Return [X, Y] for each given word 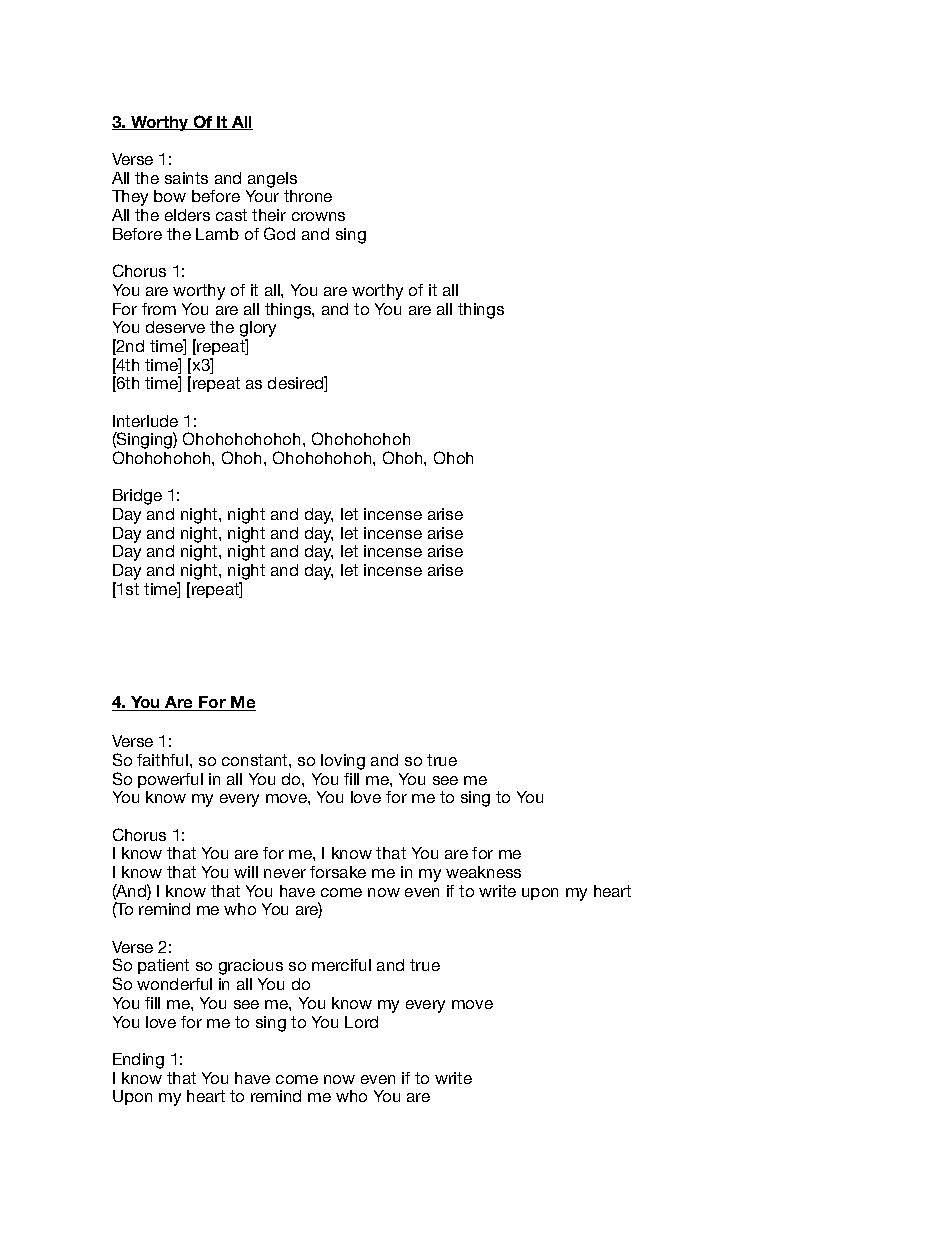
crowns [318, 216]
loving [343, 762]
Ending [138, 1061]
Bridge [137, 497]
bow [170, 196]
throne [308, 196]
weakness [483, 872]
